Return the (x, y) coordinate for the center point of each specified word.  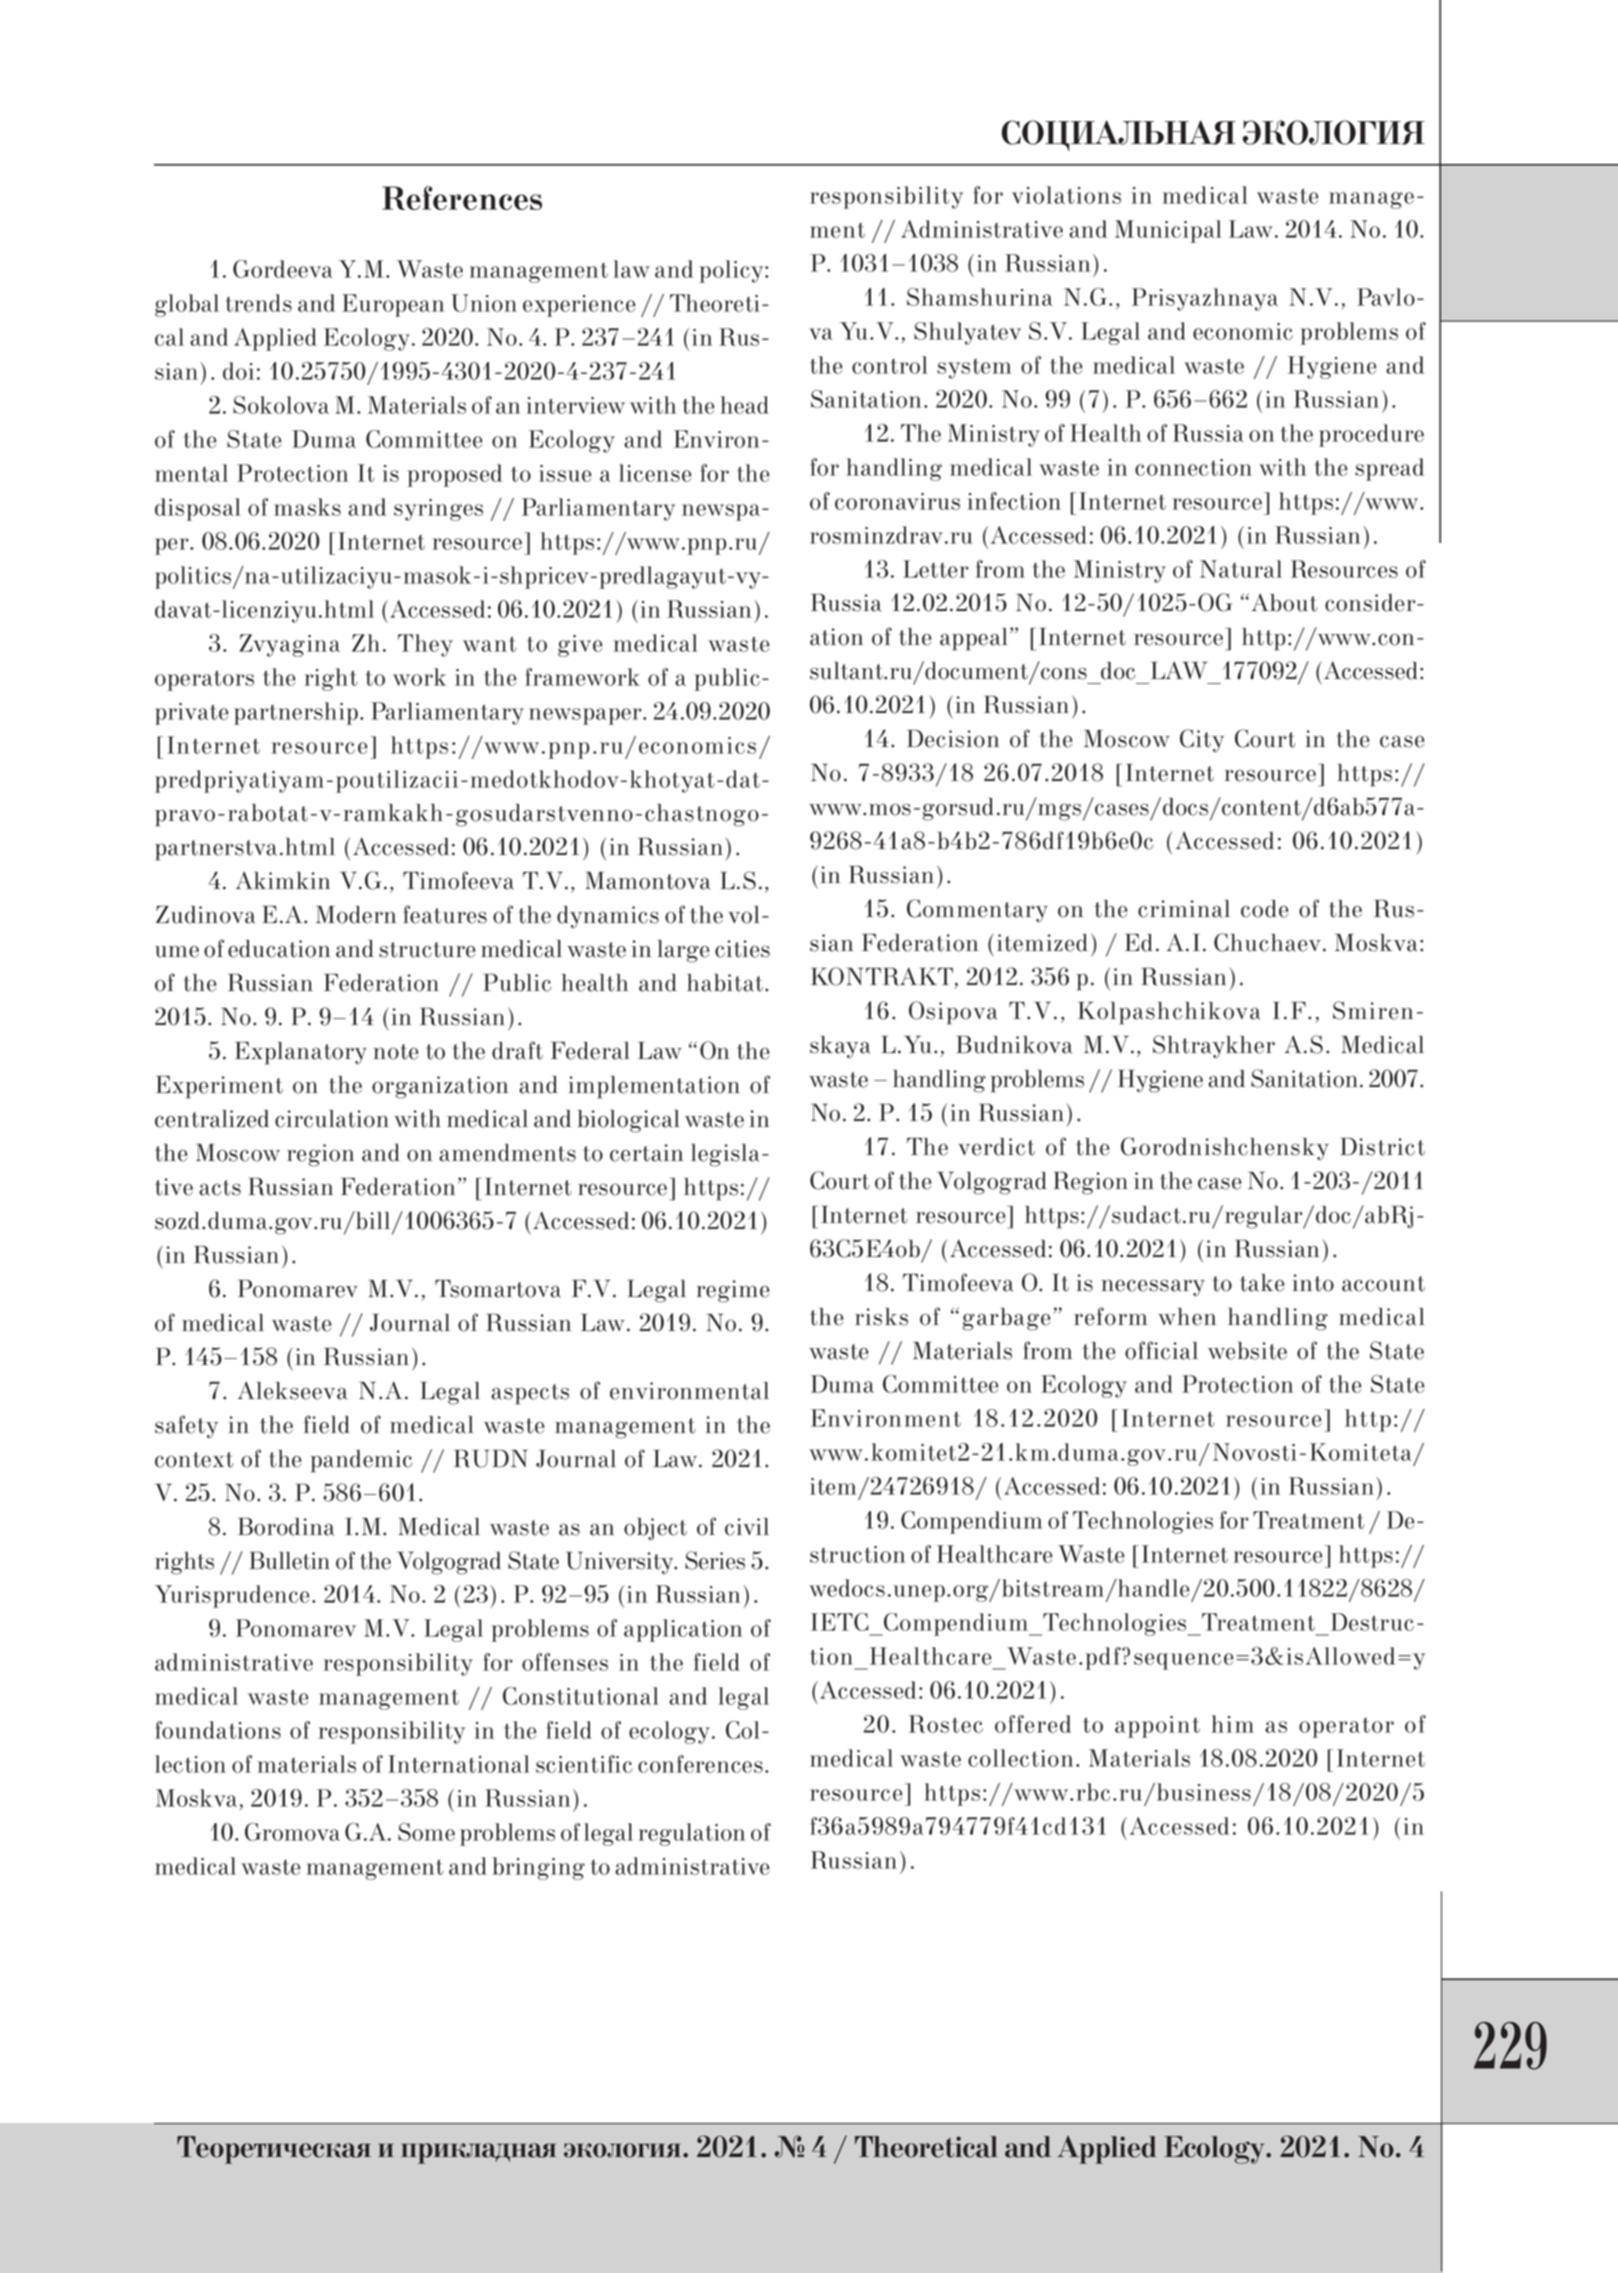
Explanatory (301, 1053)
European (393, 305)
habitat (726, 983)
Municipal (1168, 231)
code (1264, 909)
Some (426, 1832)
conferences (700, 1764)
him (1233, 1724)
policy (733, 271)
